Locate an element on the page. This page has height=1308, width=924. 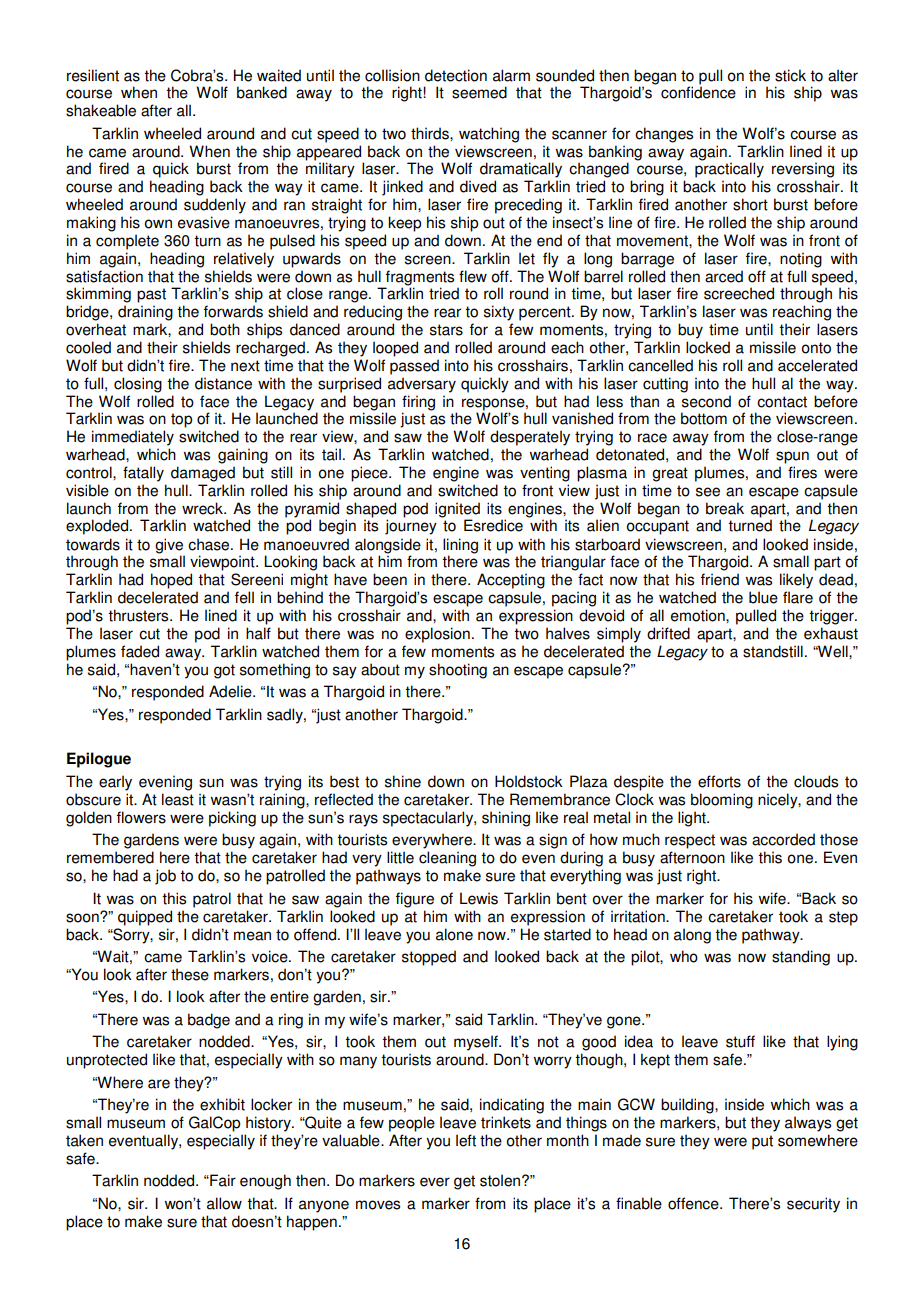
banked is located at coordinates (262, 92).
